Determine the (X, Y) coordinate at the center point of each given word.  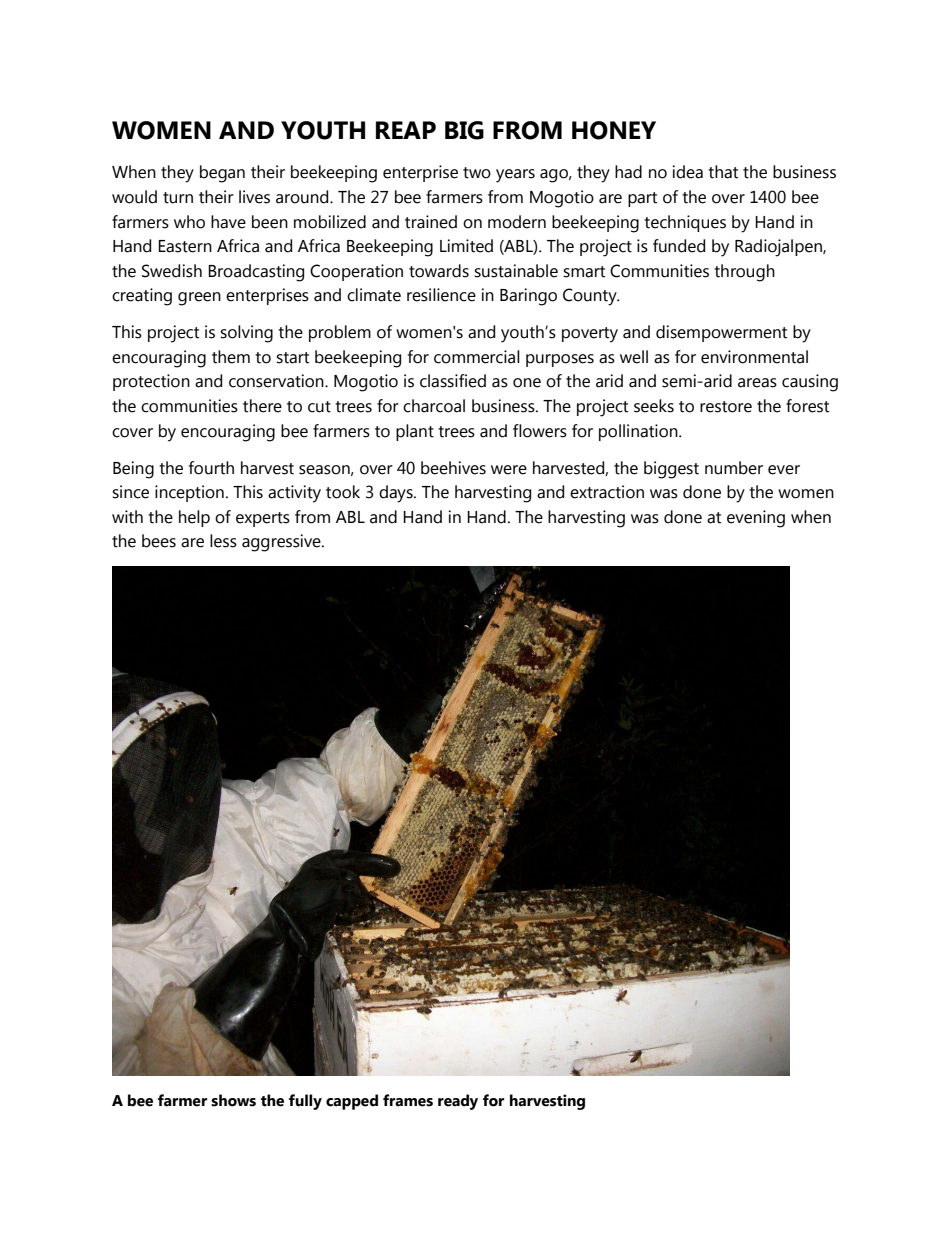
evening (756, 519)
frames (408, 1100)
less (223, 541)
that (723, 172)
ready (458, 1102)
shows (233, 1100)
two (477, 173)
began (222, 174)
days (397, 494)
